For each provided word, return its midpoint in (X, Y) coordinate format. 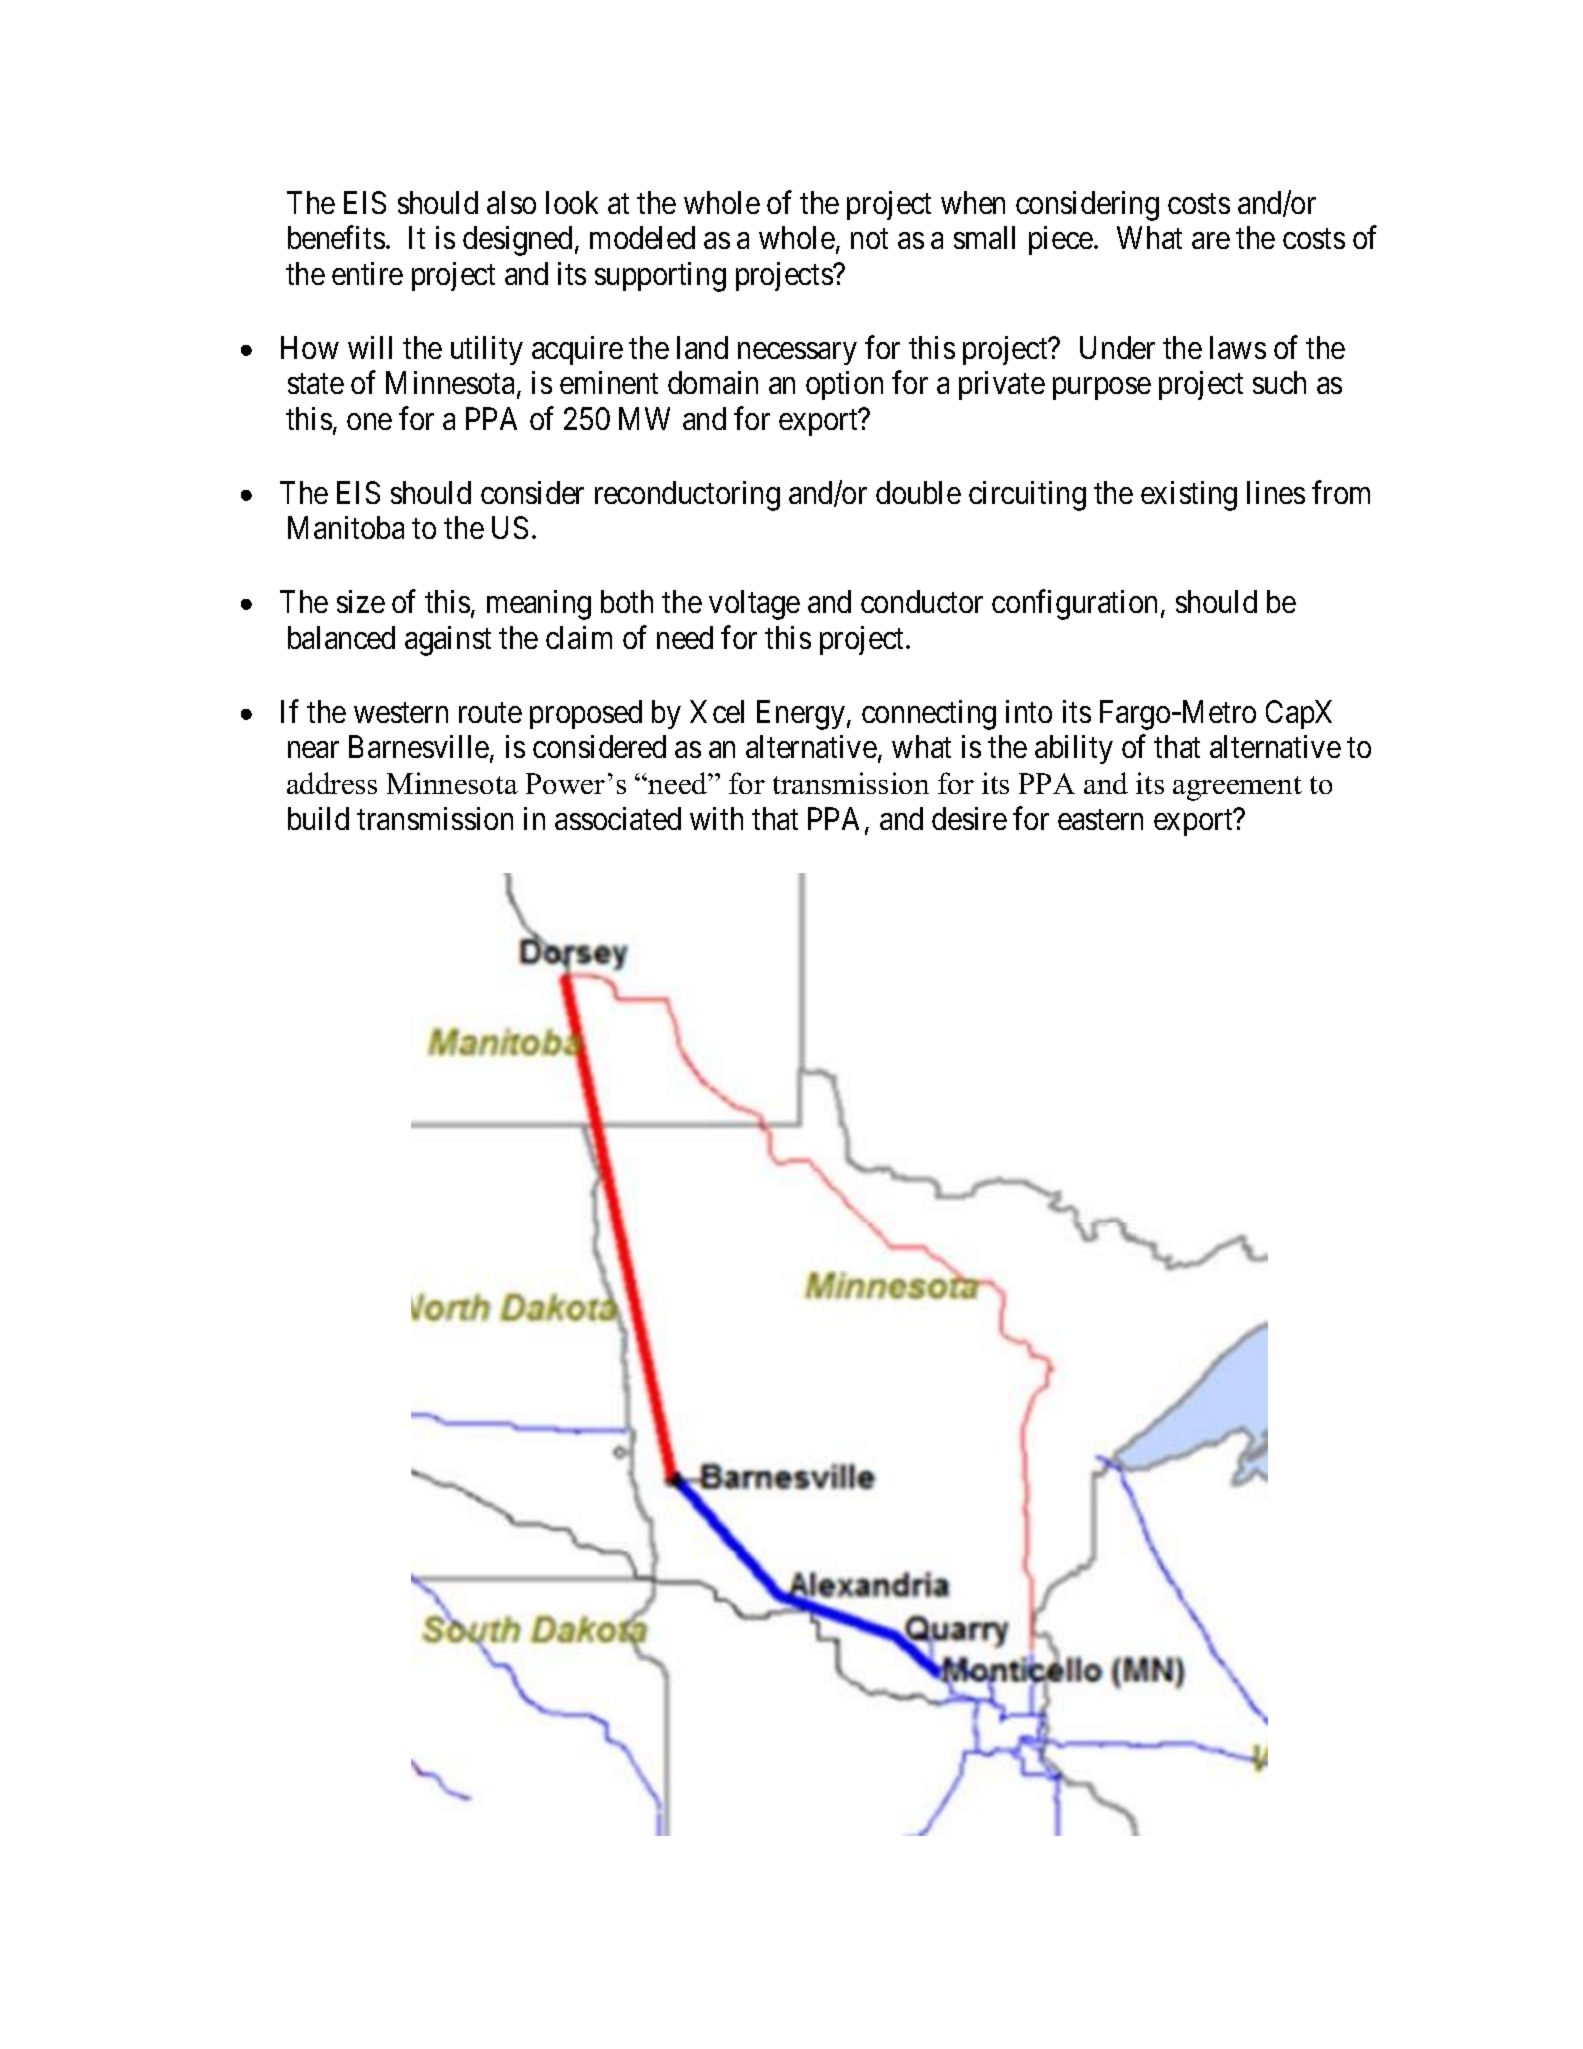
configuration (1074, 605)
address (332, 783)
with (716, 818)
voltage (754, 605)
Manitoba (346, 527)
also (511, 202)
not (869, 239)
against (448, 641)
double (918, 492)
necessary (797, 354)
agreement (1237, 788)
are (1211, 241)
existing (1189, 496)
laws (1238, 347)
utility (487, 350)
